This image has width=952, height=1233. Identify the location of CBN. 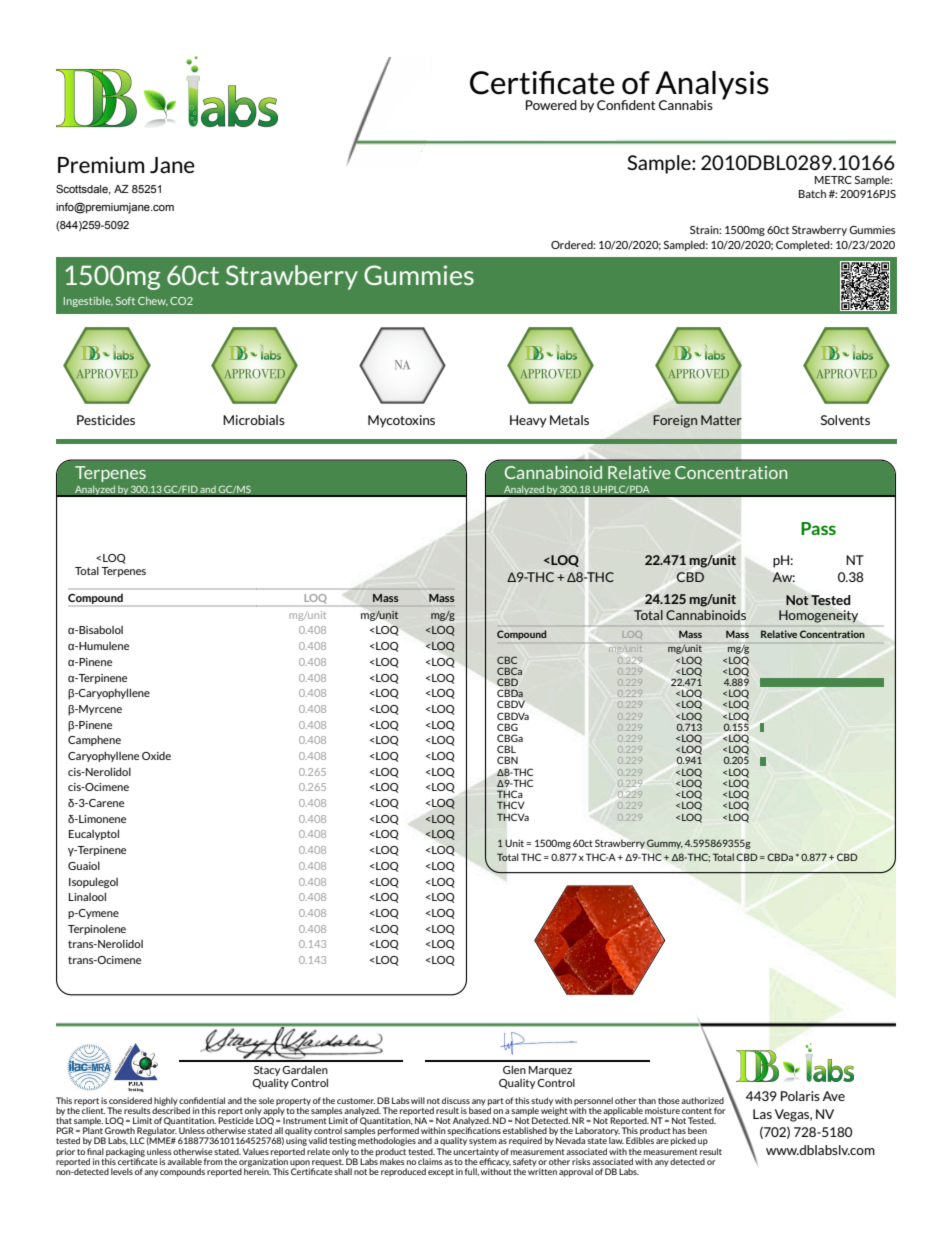
(507, 760).
